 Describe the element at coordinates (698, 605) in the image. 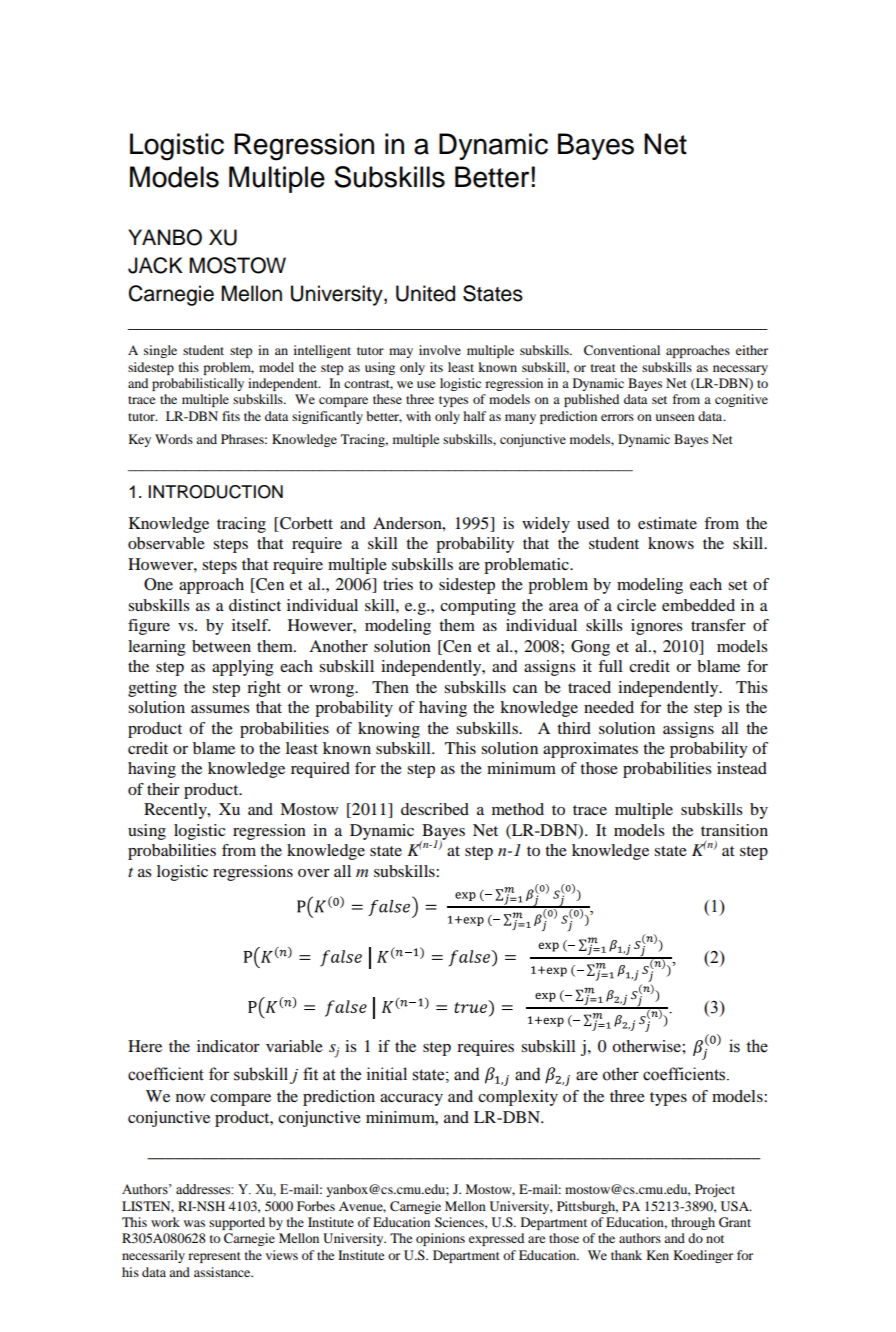

I see `embedded` at that location.
